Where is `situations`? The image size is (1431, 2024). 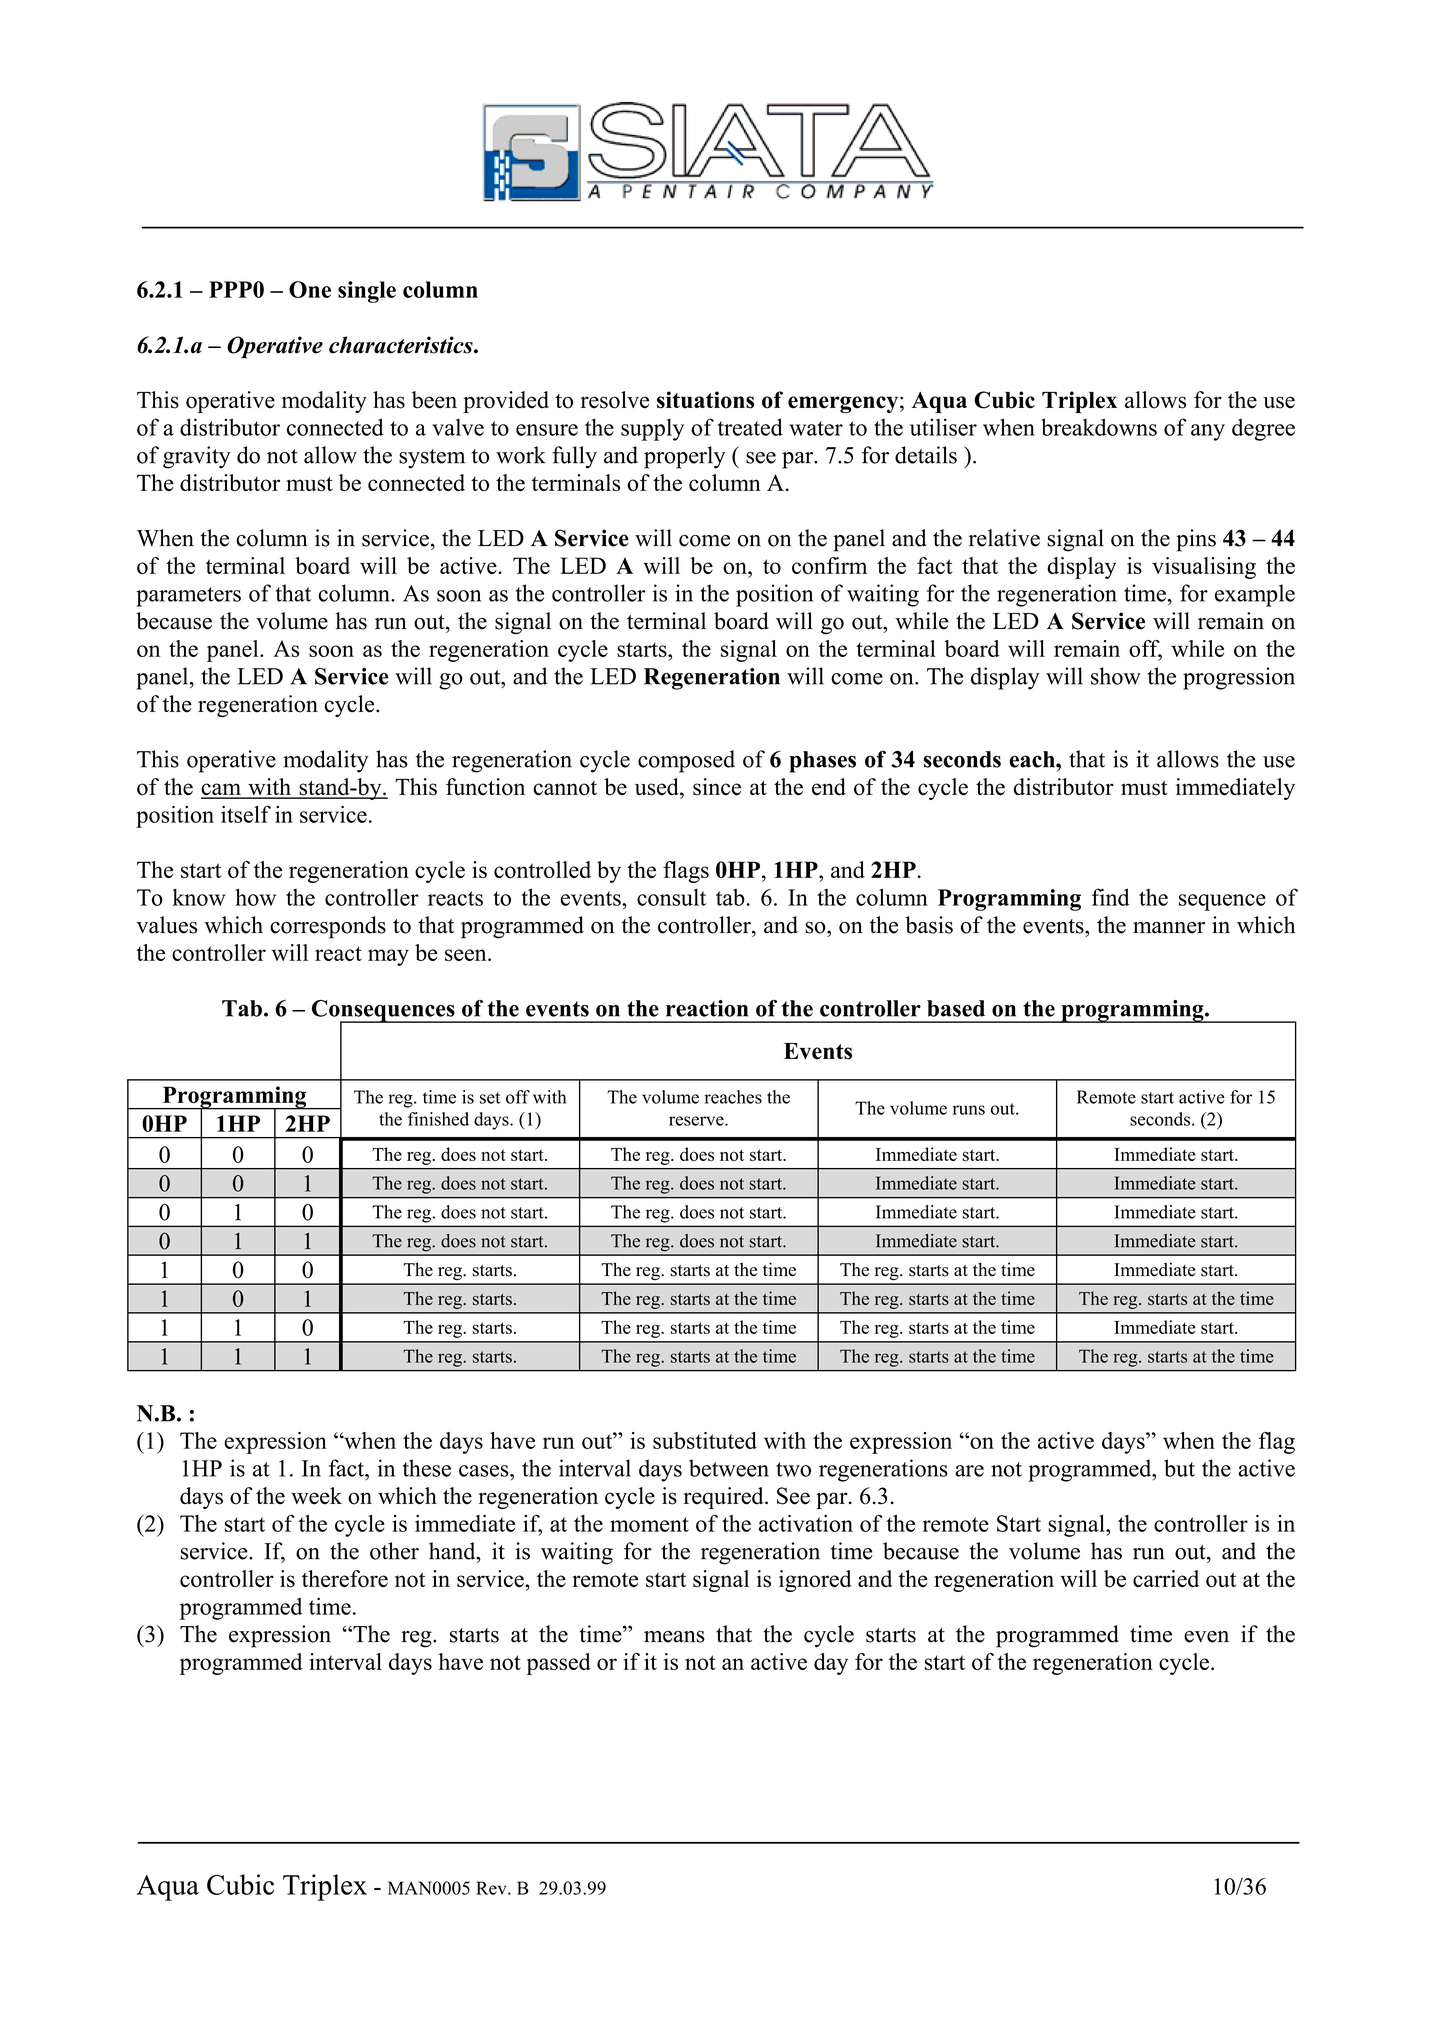 situations is located at coordinates (705, 400).
